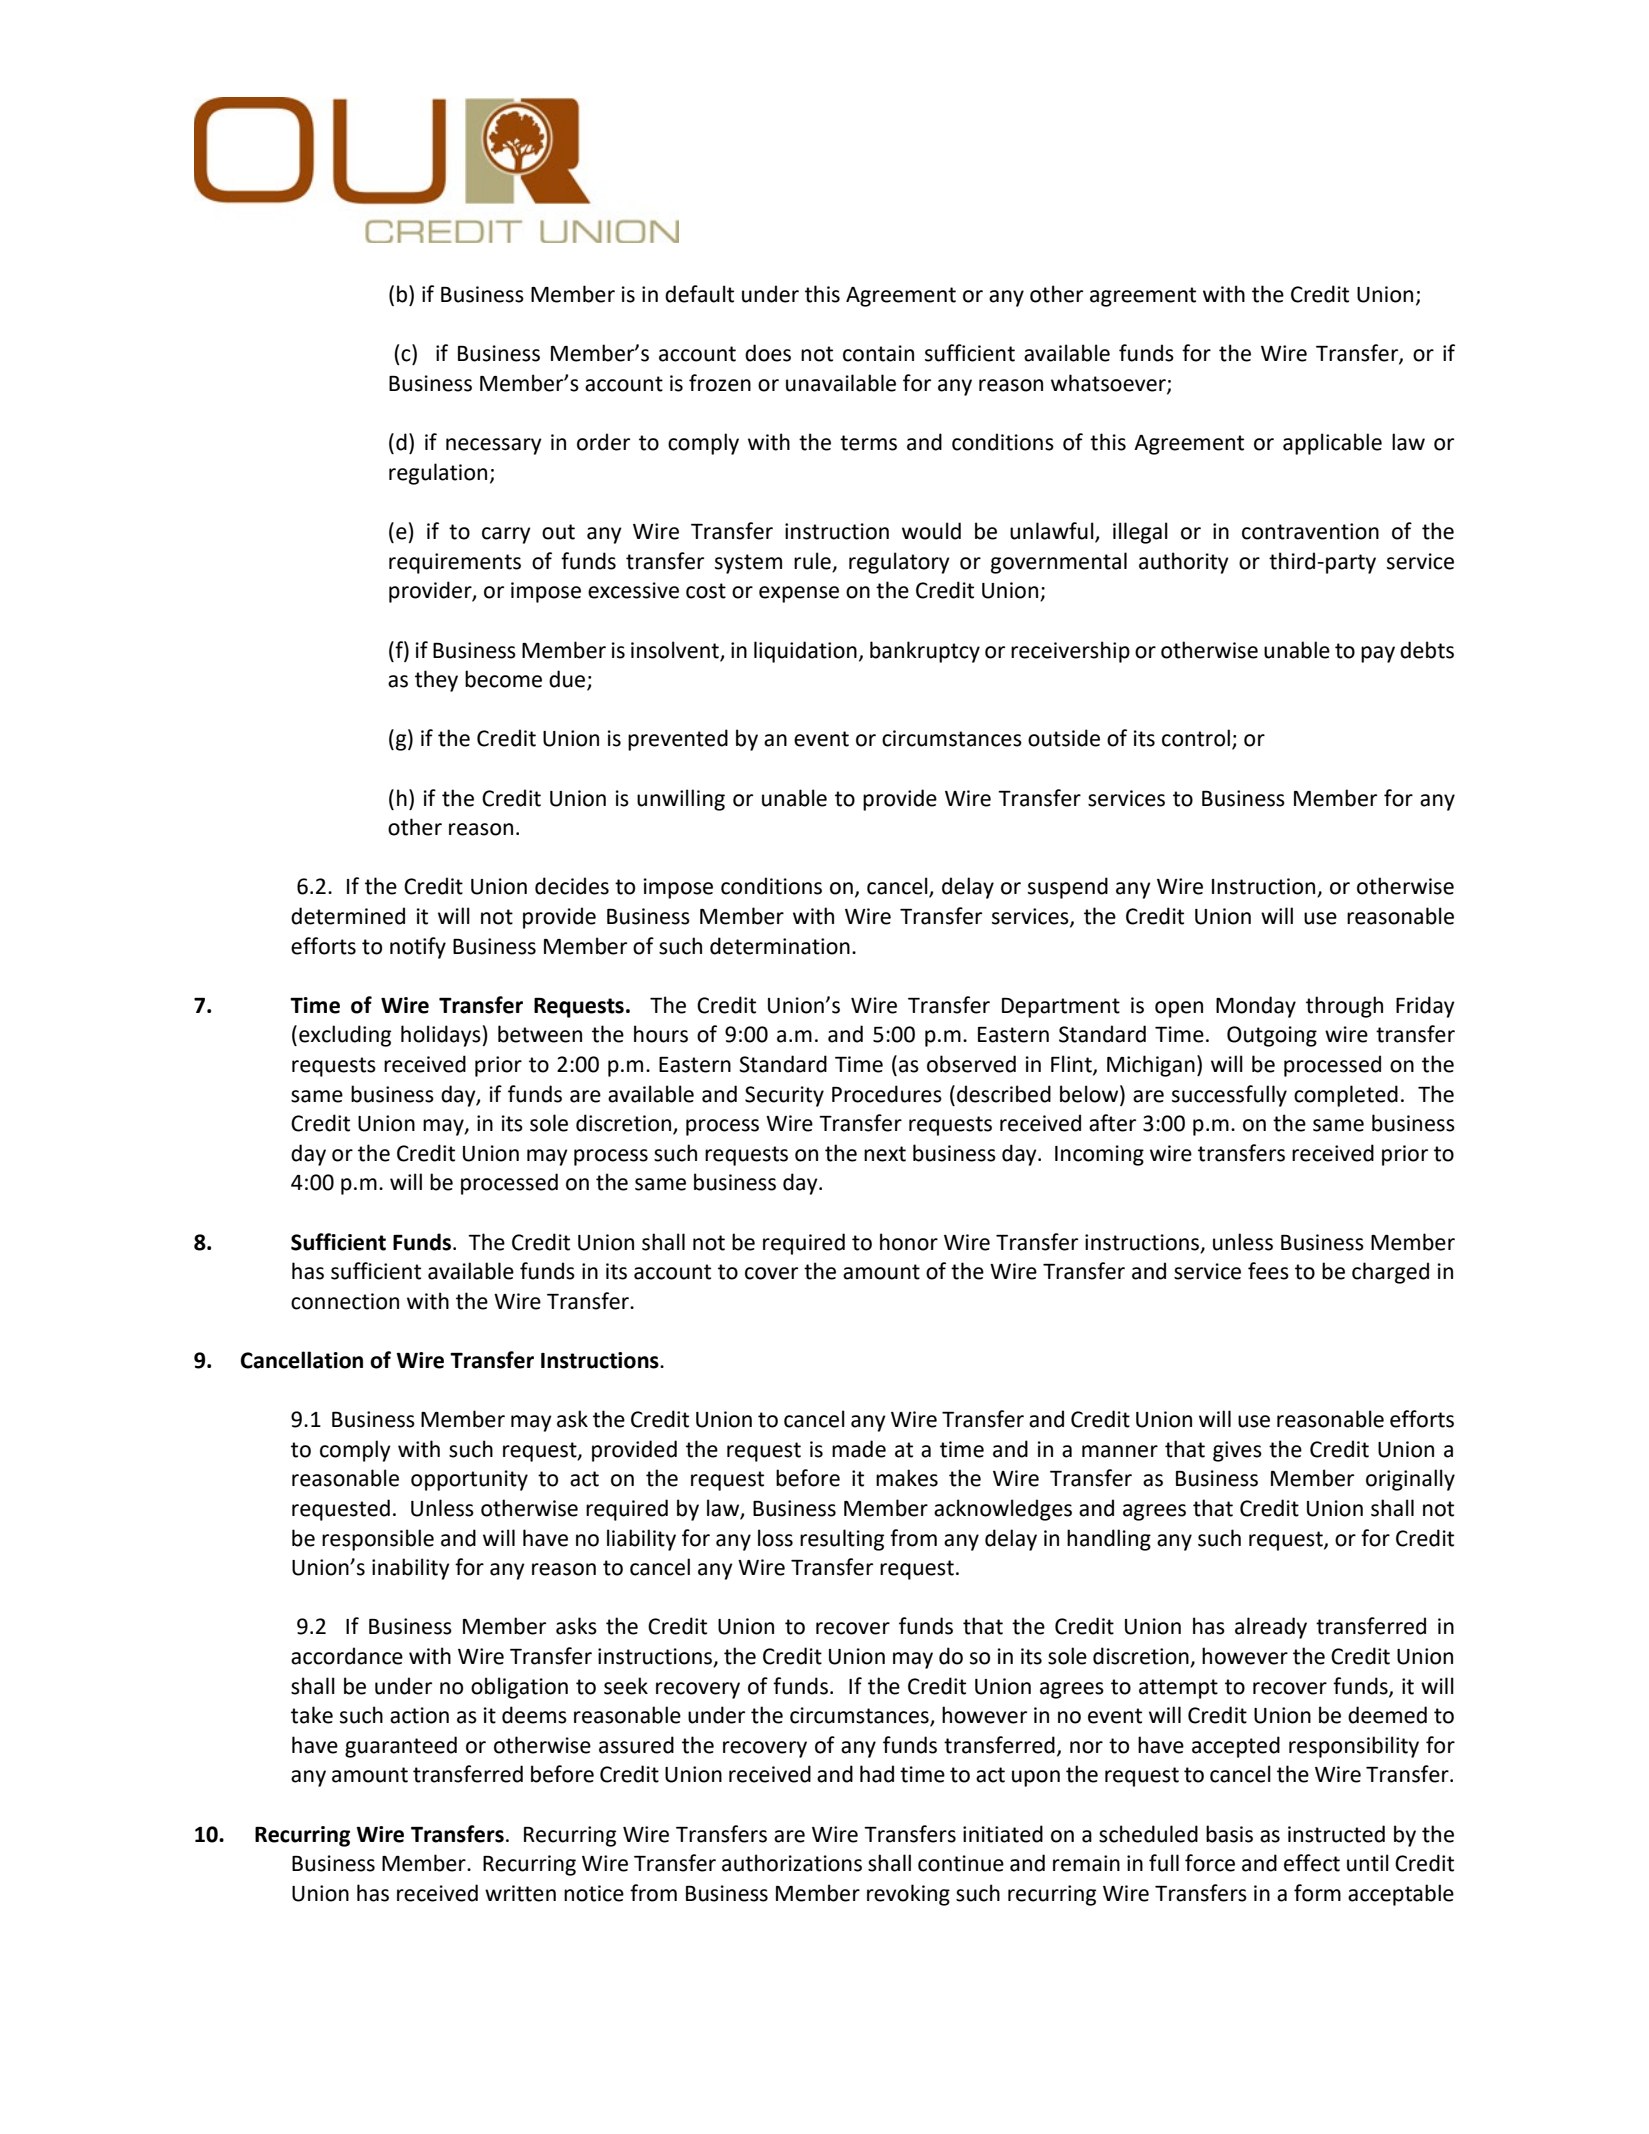  I want to click on effect, so click(1312, 1863).
